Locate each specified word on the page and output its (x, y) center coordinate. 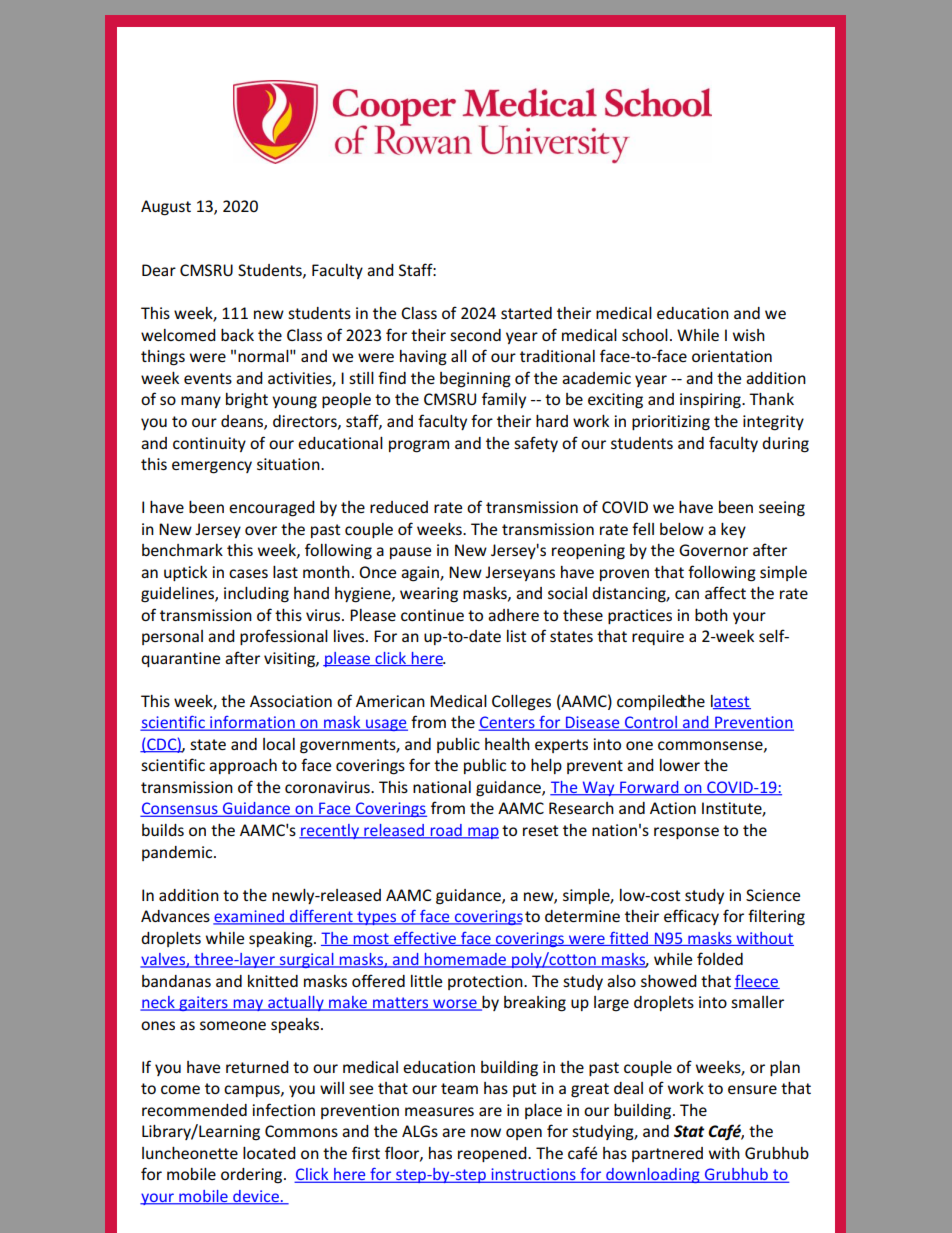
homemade (466, 960)
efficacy (691, 917)
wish (749, 335)
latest (731, 702)
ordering (253, 1176)
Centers (507, 723)
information (252, 723)
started (526, 313)
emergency (212, 467)
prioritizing (671, 423)
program (419, 446)
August (166, 208)
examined (249, 917)
